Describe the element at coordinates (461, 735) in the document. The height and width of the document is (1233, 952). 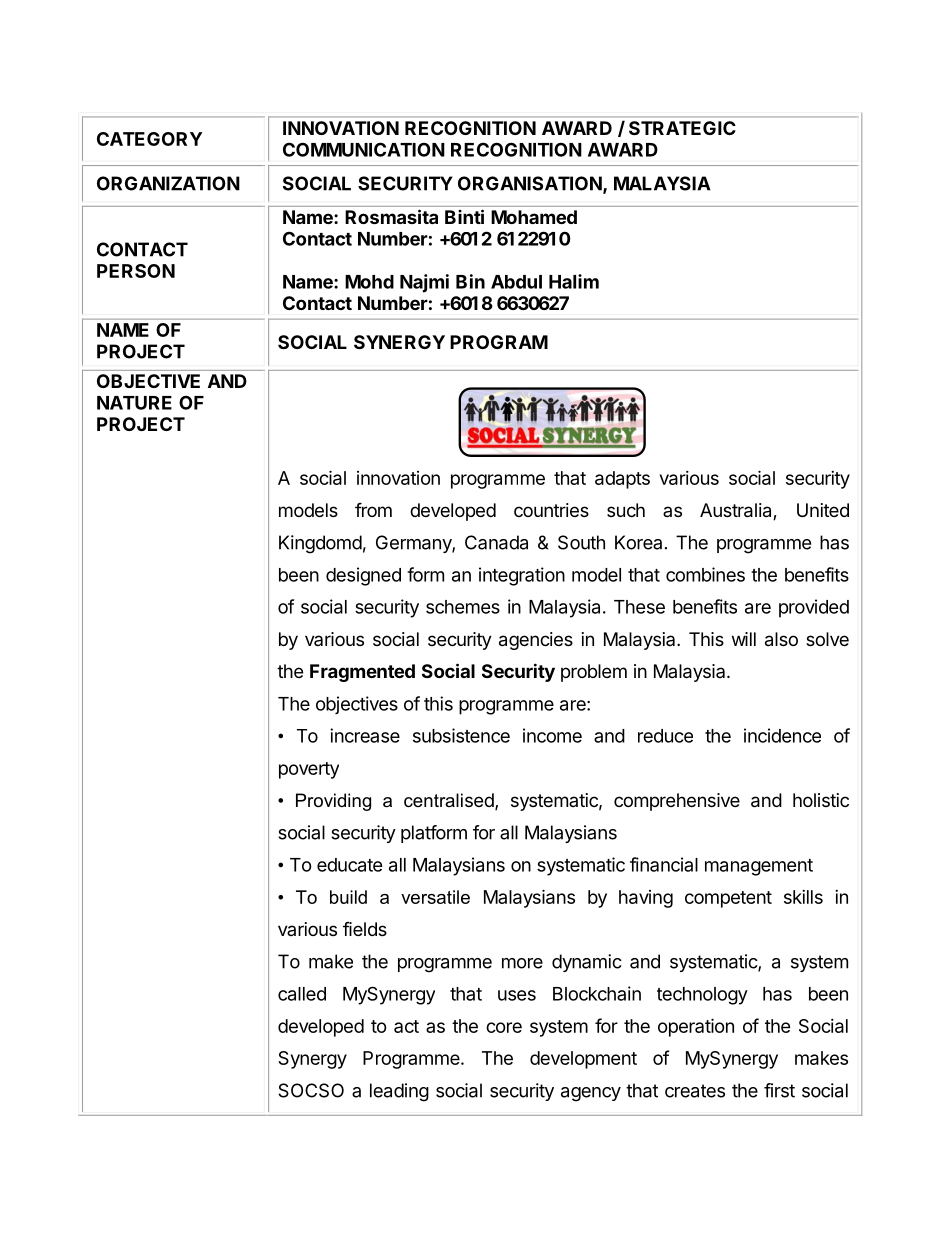
I see `subsistence` at that location.
